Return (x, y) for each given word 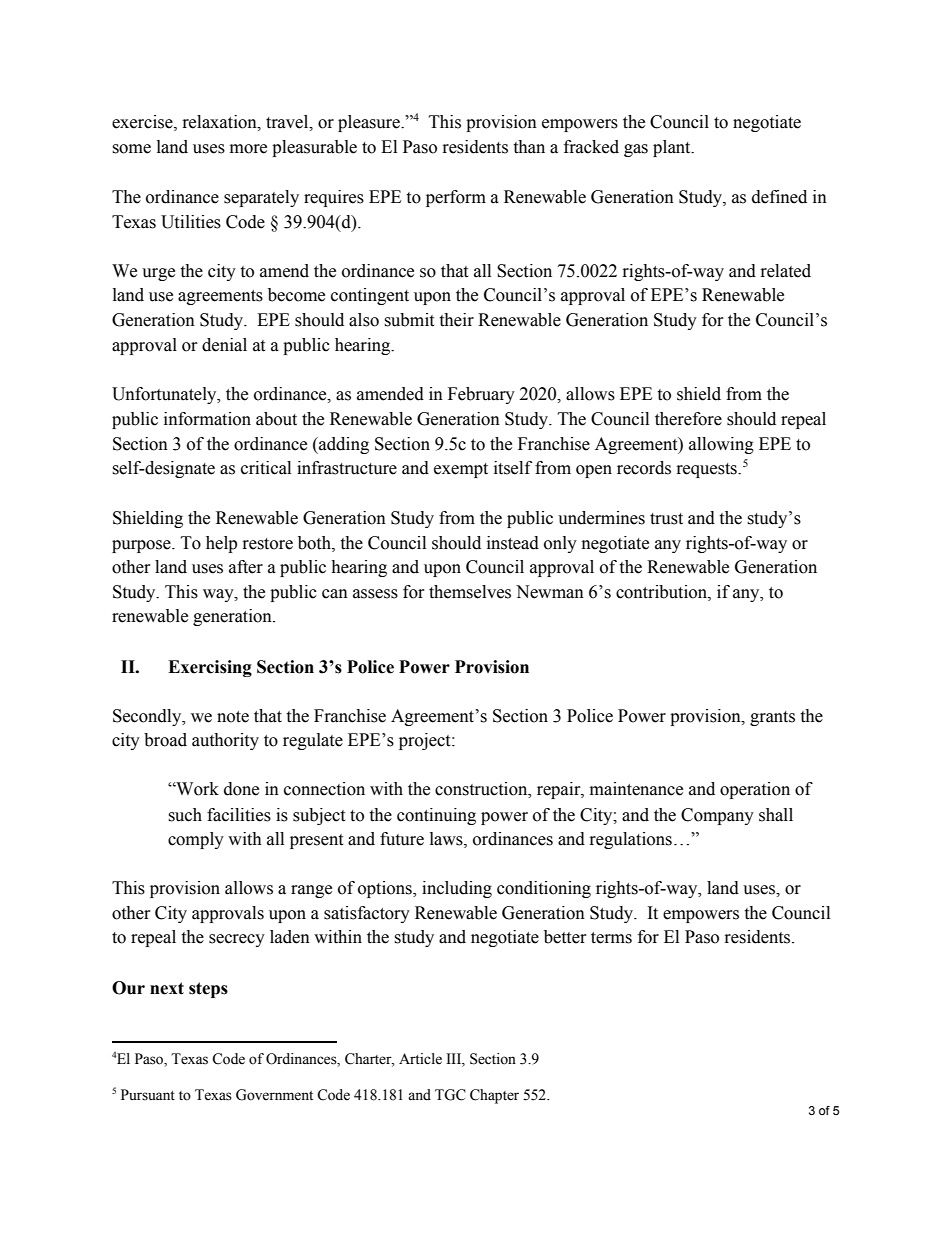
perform (456, 198)
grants (772, 718)
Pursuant (148, 1095)
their (456, 320)
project (426, 741)
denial (224, 345)
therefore (688, 419)
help (221, 544)
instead (513, 543)
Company (717, 816)
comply (196, 840)
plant (673, 148)
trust (666, 519)
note (233, 717)
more (248, 149)
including (457, 889)
